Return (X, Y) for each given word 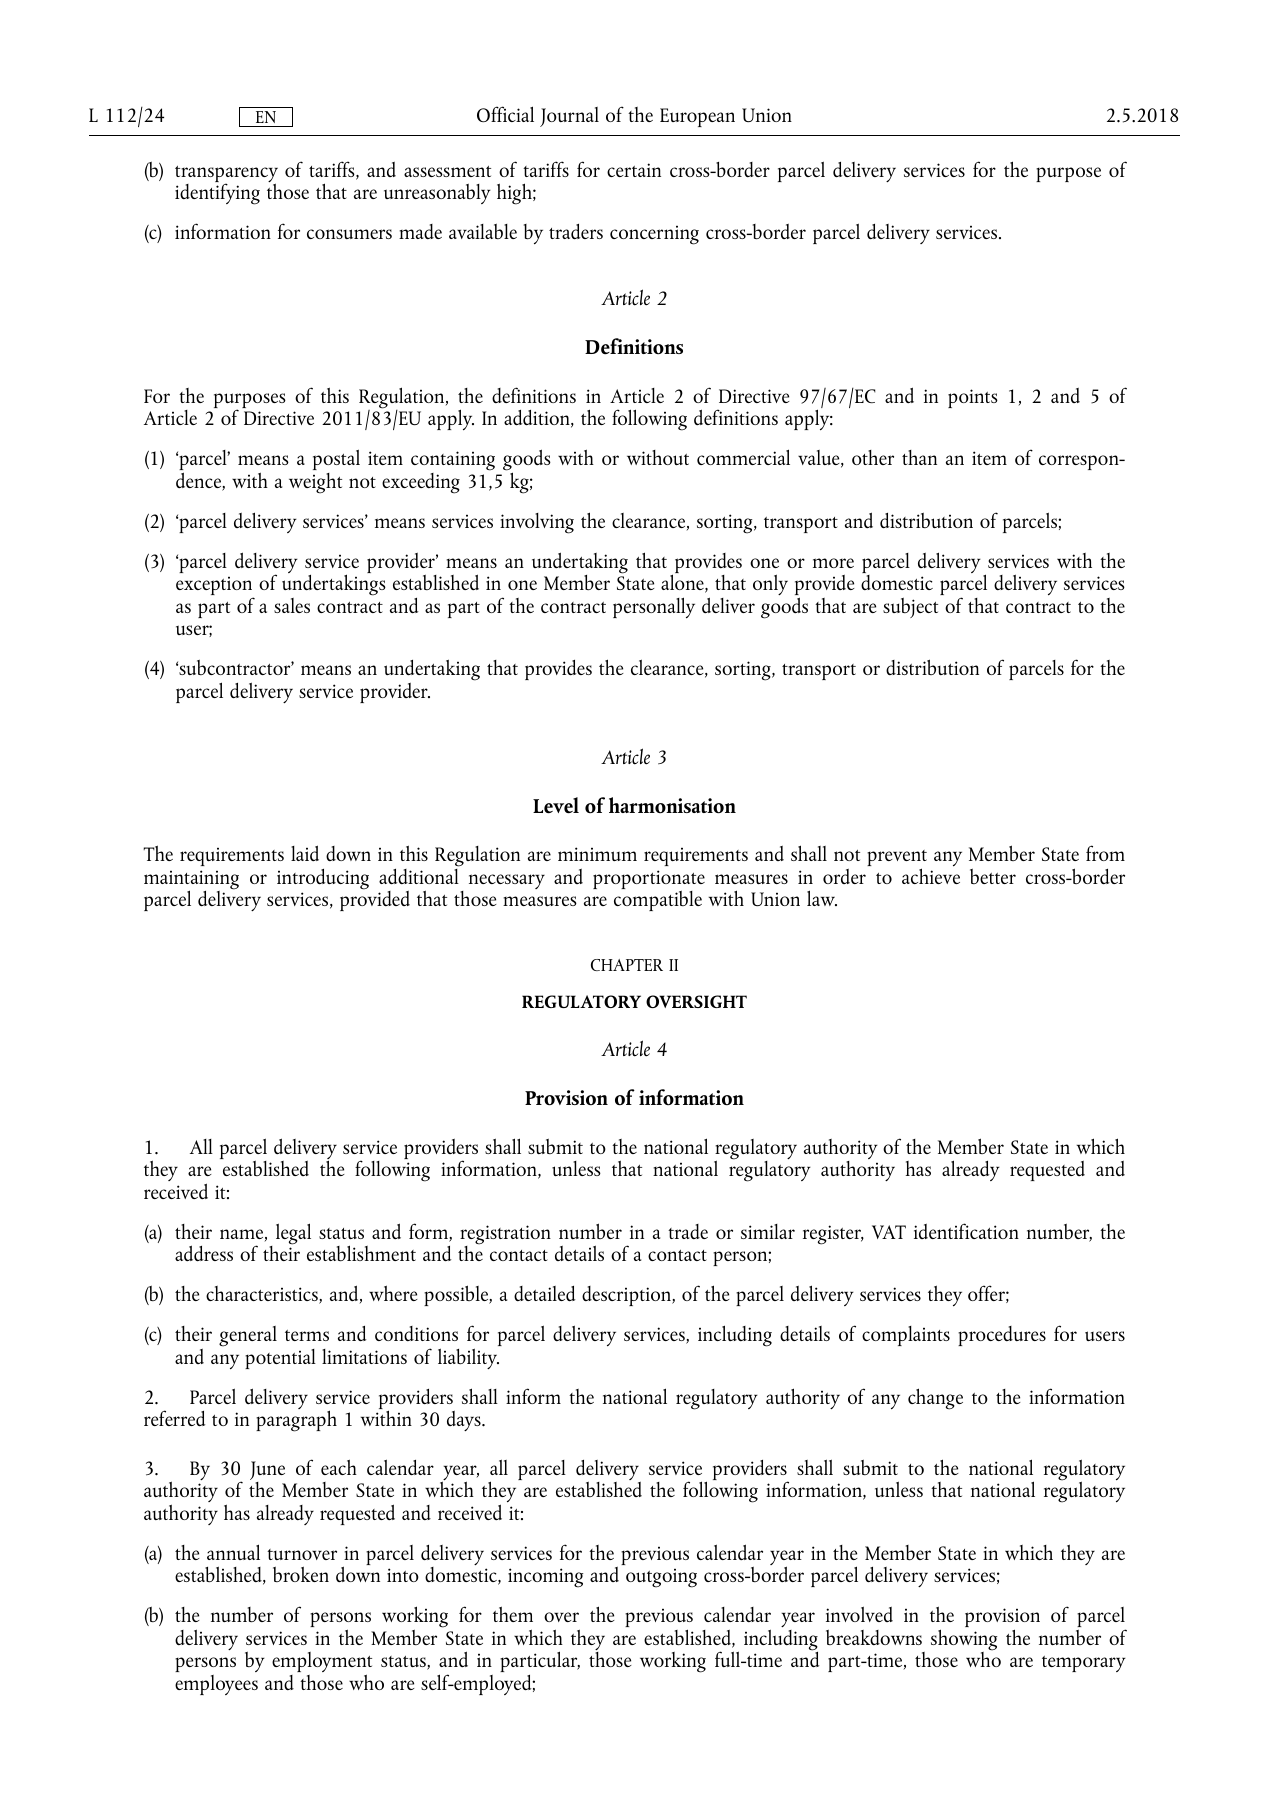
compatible (658, 901)
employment (322, 1664)
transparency (226, 175)
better (993, 876)
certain (634, 170)
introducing (323, 879)
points (973, 398)
